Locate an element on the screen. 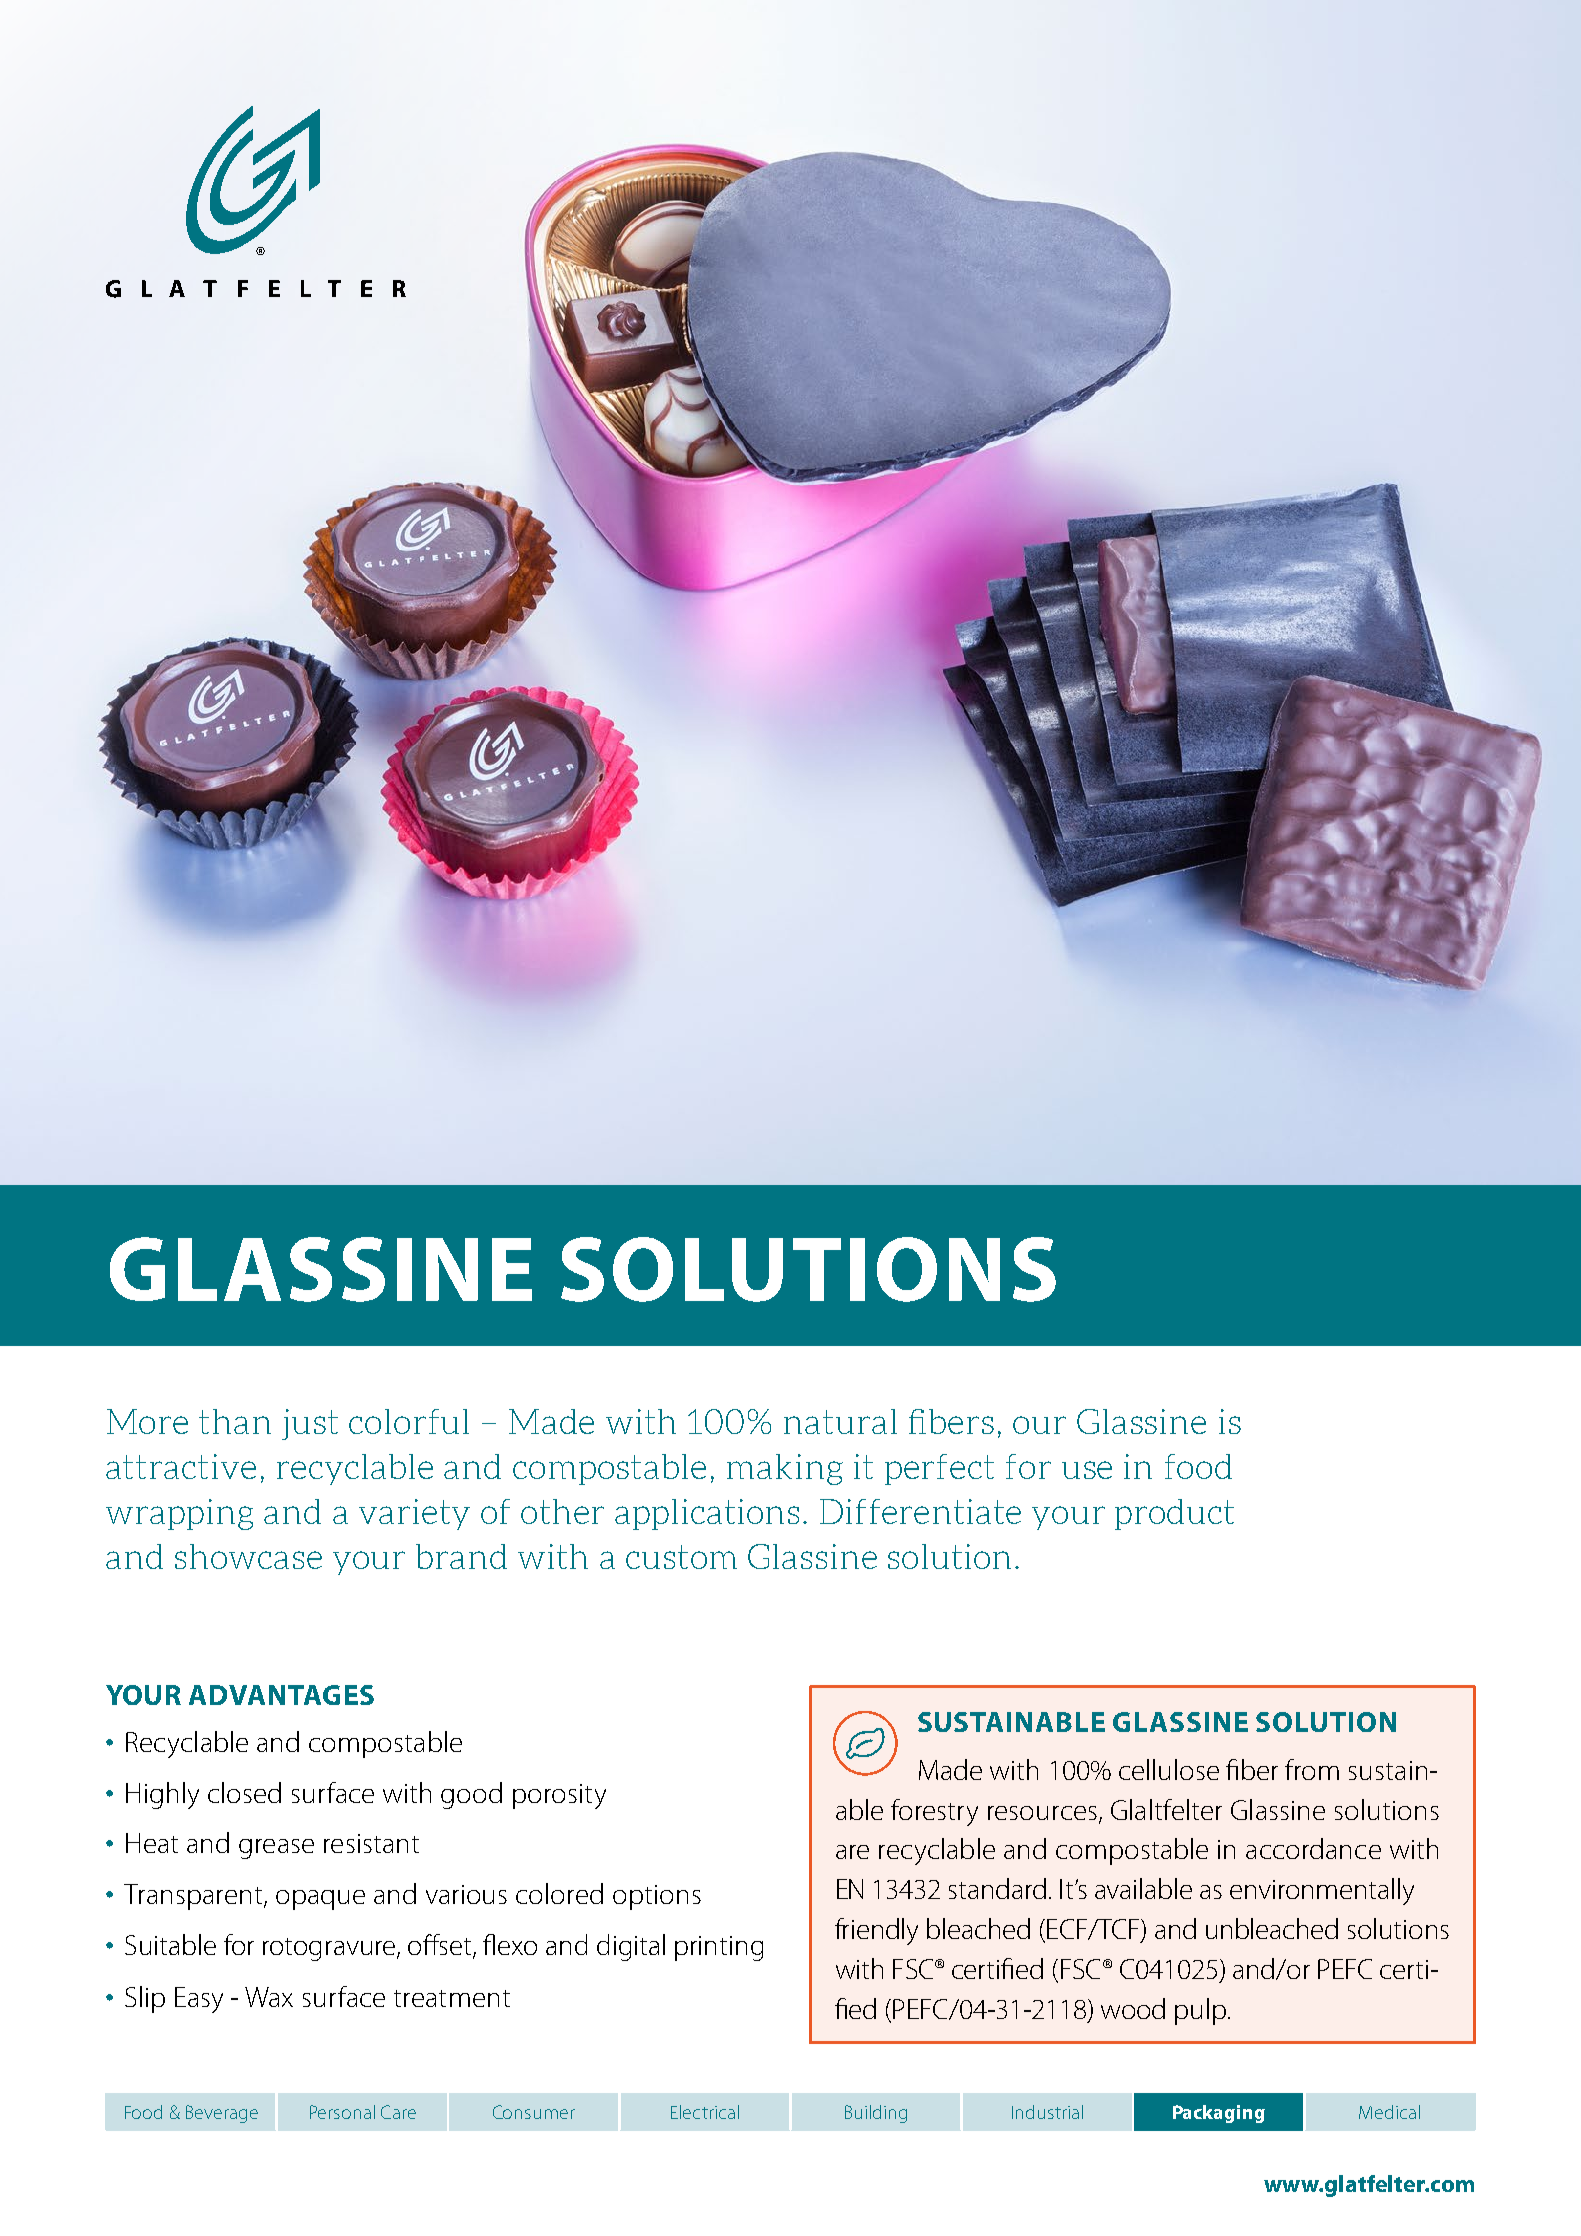 The height and width of the screenshot is (2236, 1581). making is located at coordinates (785, 1469).
